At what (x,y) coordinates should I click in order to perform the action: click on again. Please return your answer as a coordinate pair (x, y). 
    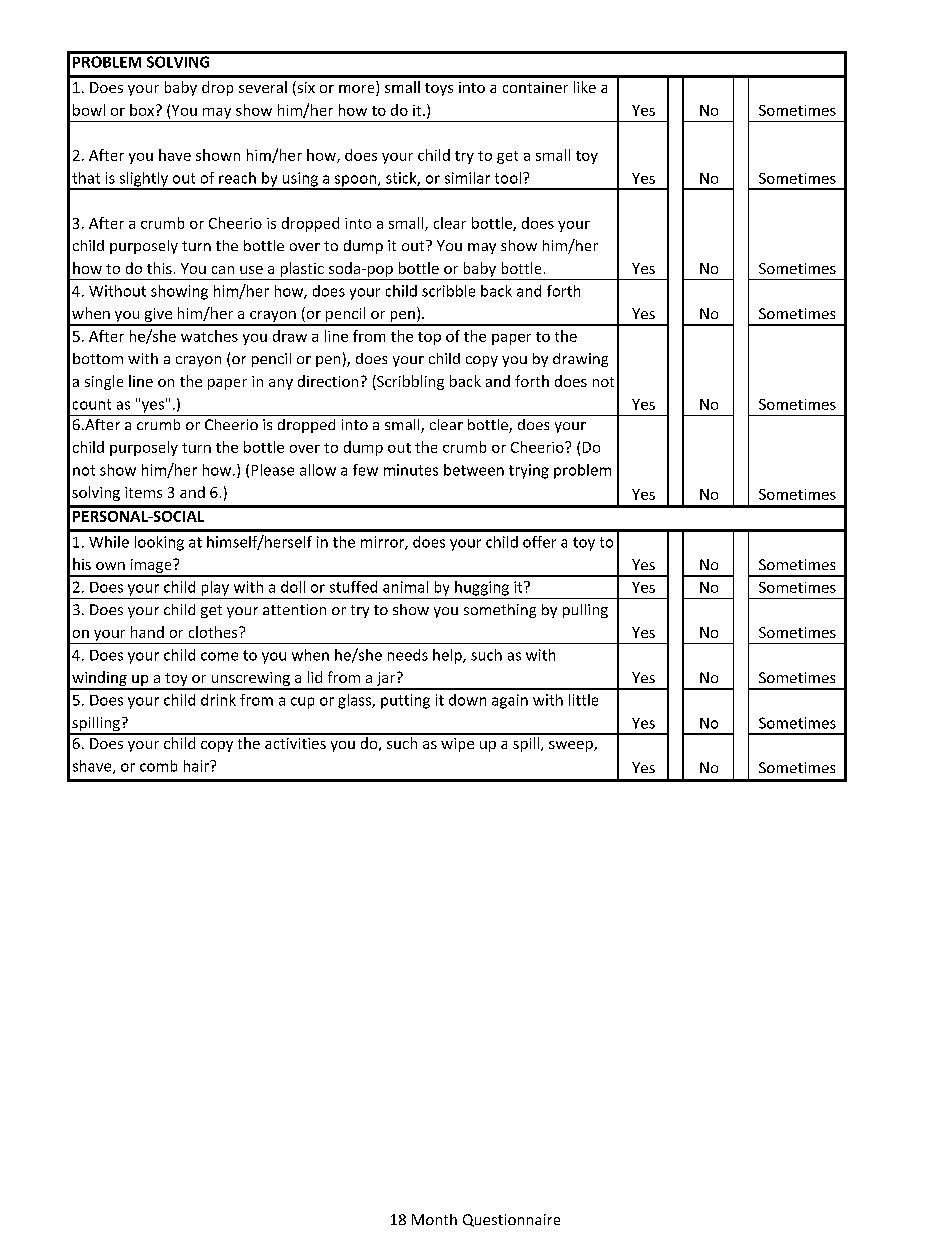
    Looking at the image, I should click on (510, 701).
